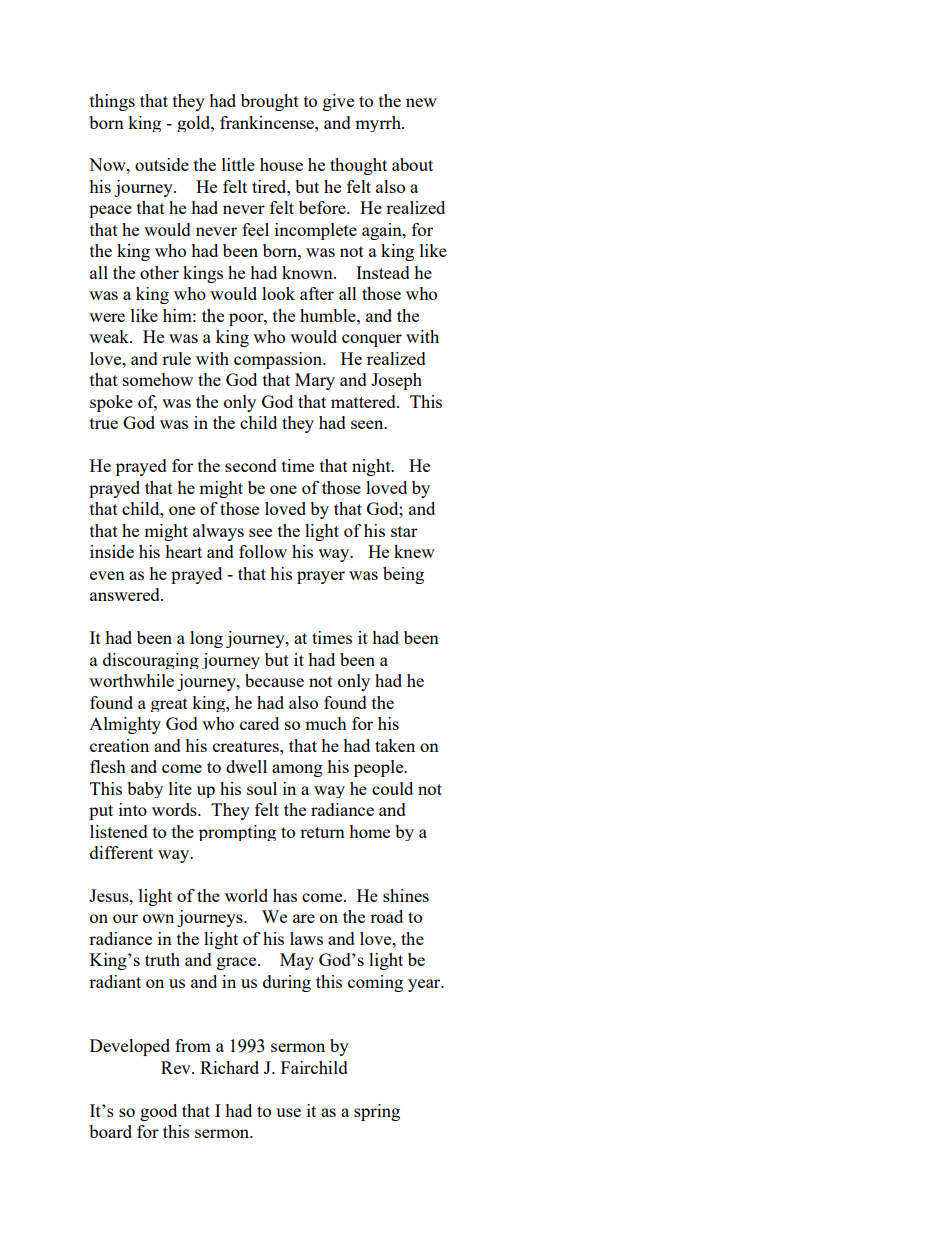  Describe the element at coordinates (162, 164) in the page. I see `outside` at that location.
